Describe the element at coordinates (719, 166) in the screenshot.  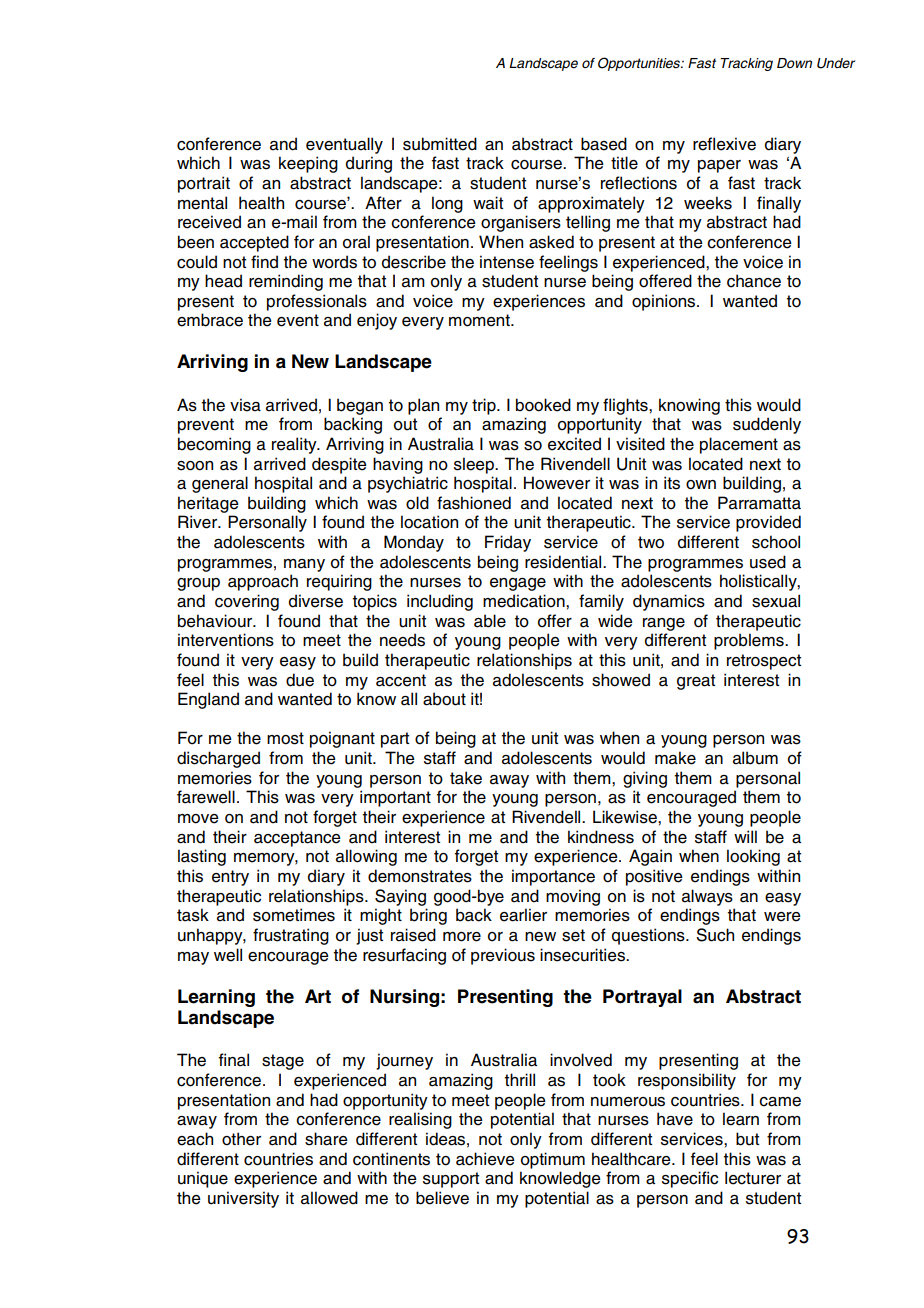
I see `paper` at that location.
